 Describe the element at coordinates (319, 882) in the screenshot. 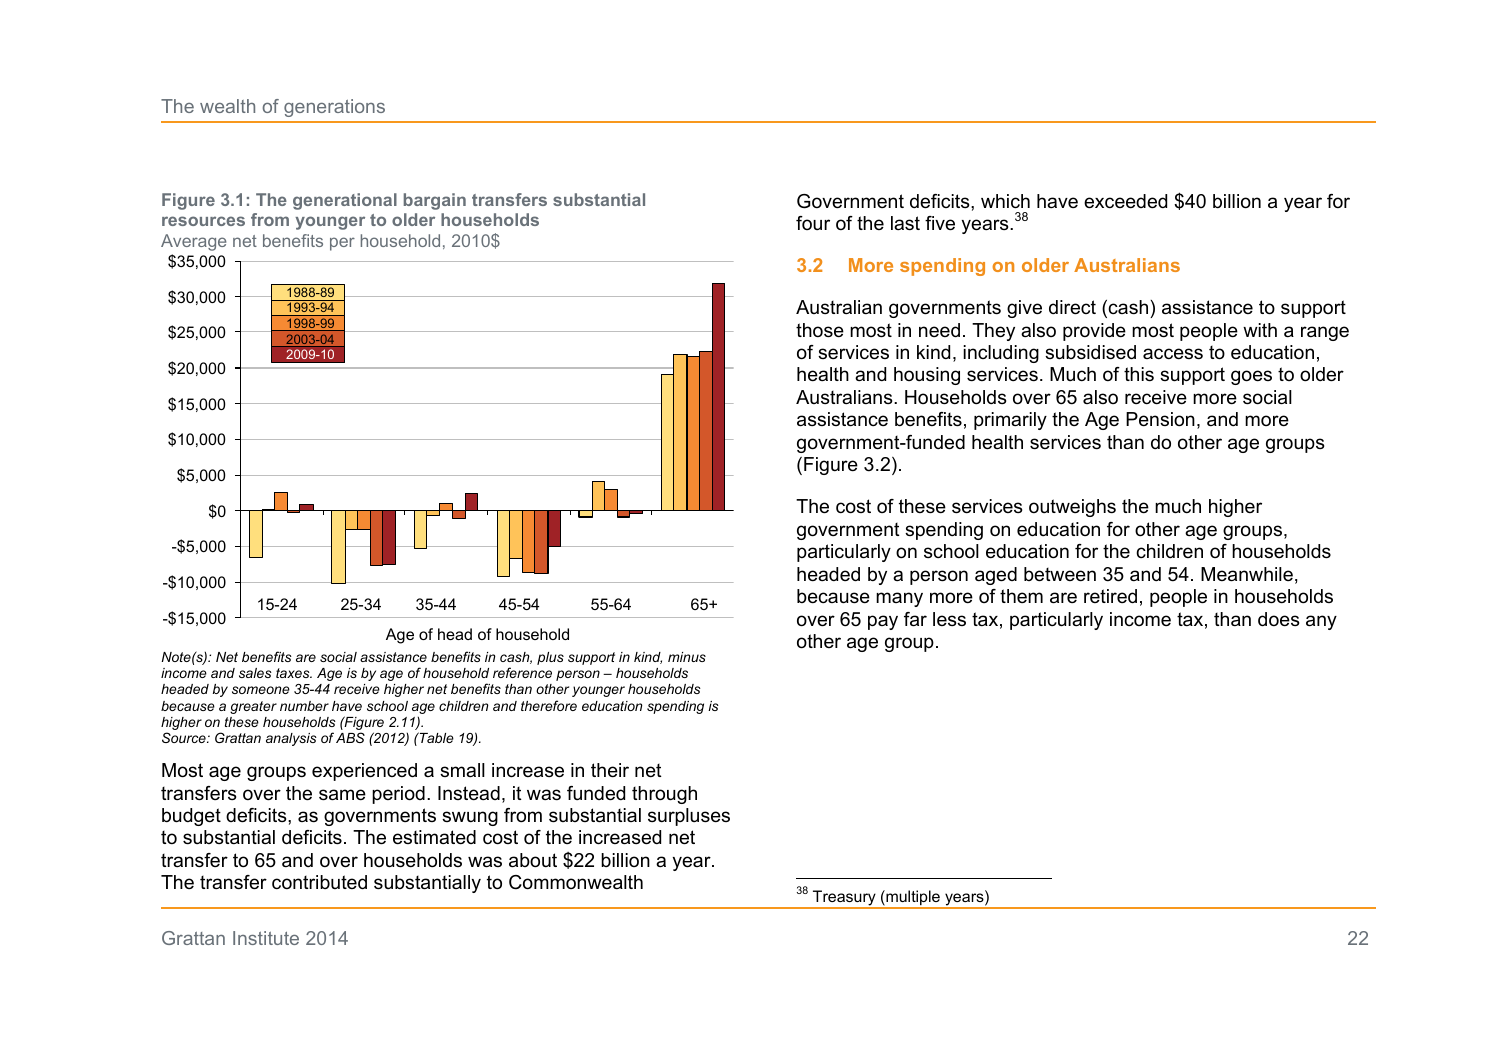

I see `contributed` at that location.
